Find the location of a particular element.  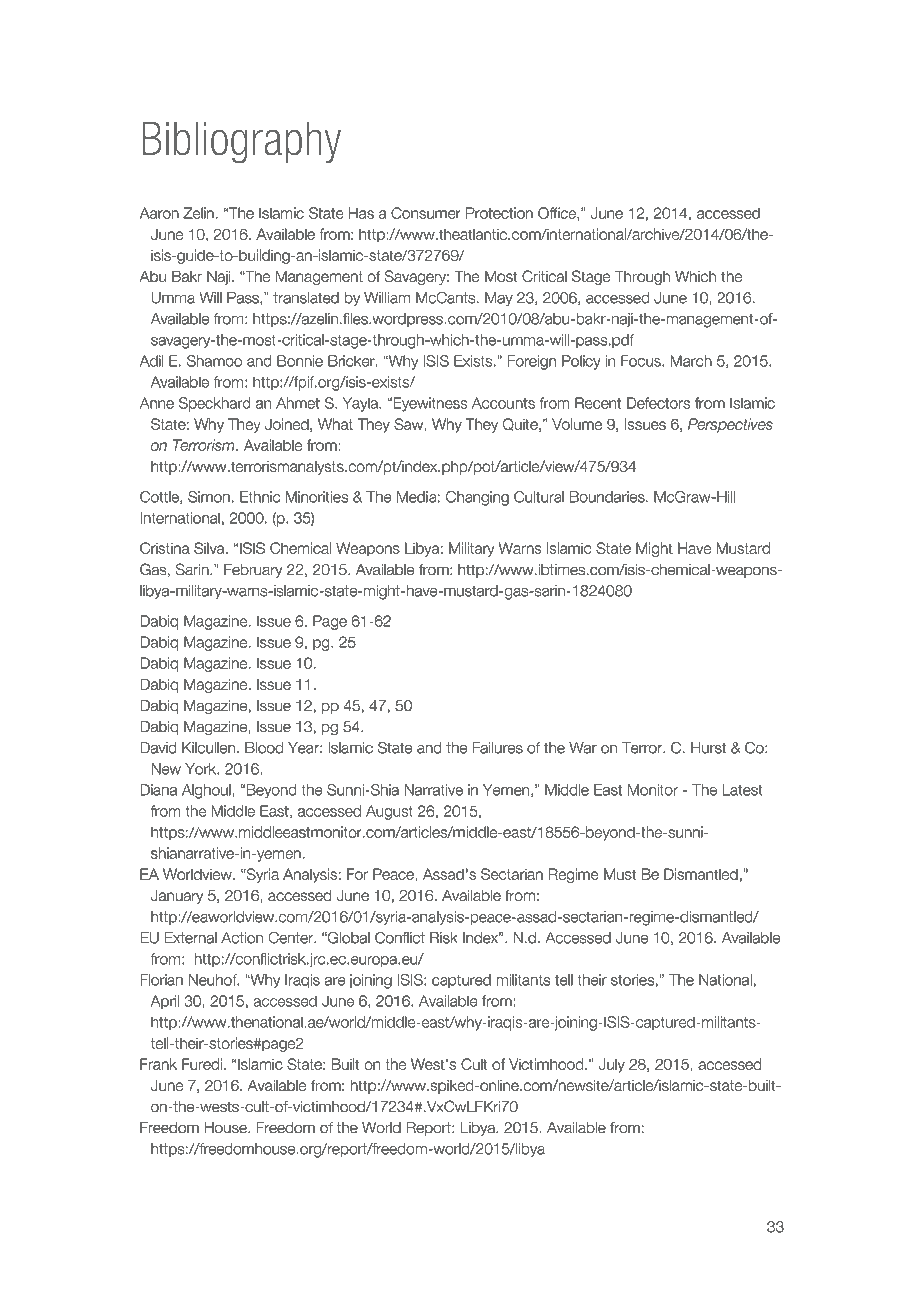

May is located at coordinates (499, 299).
